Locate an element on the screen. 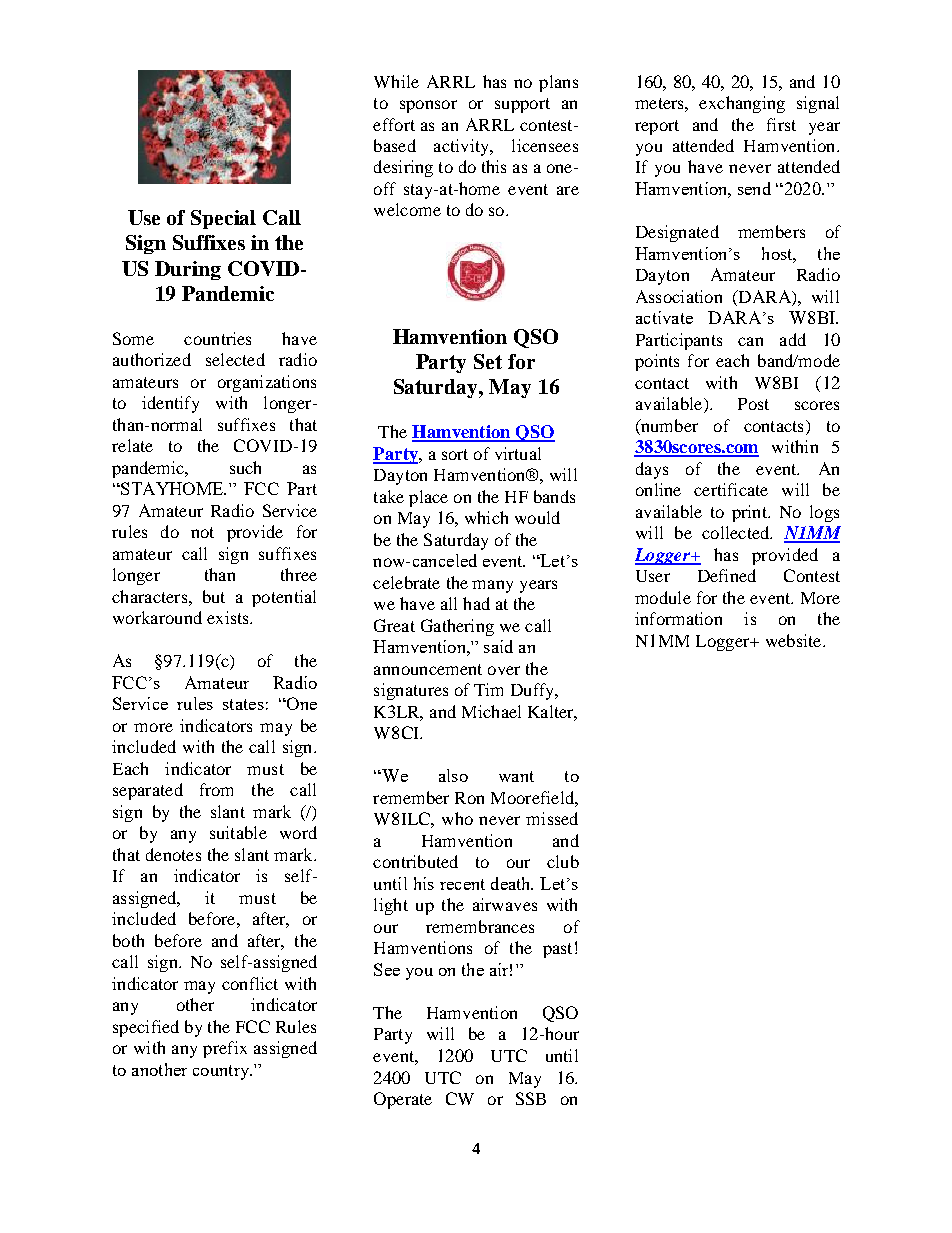 Image resolution: width=952 pixels, height=1233 pixels. identify is located at coordinates (170, 404).
